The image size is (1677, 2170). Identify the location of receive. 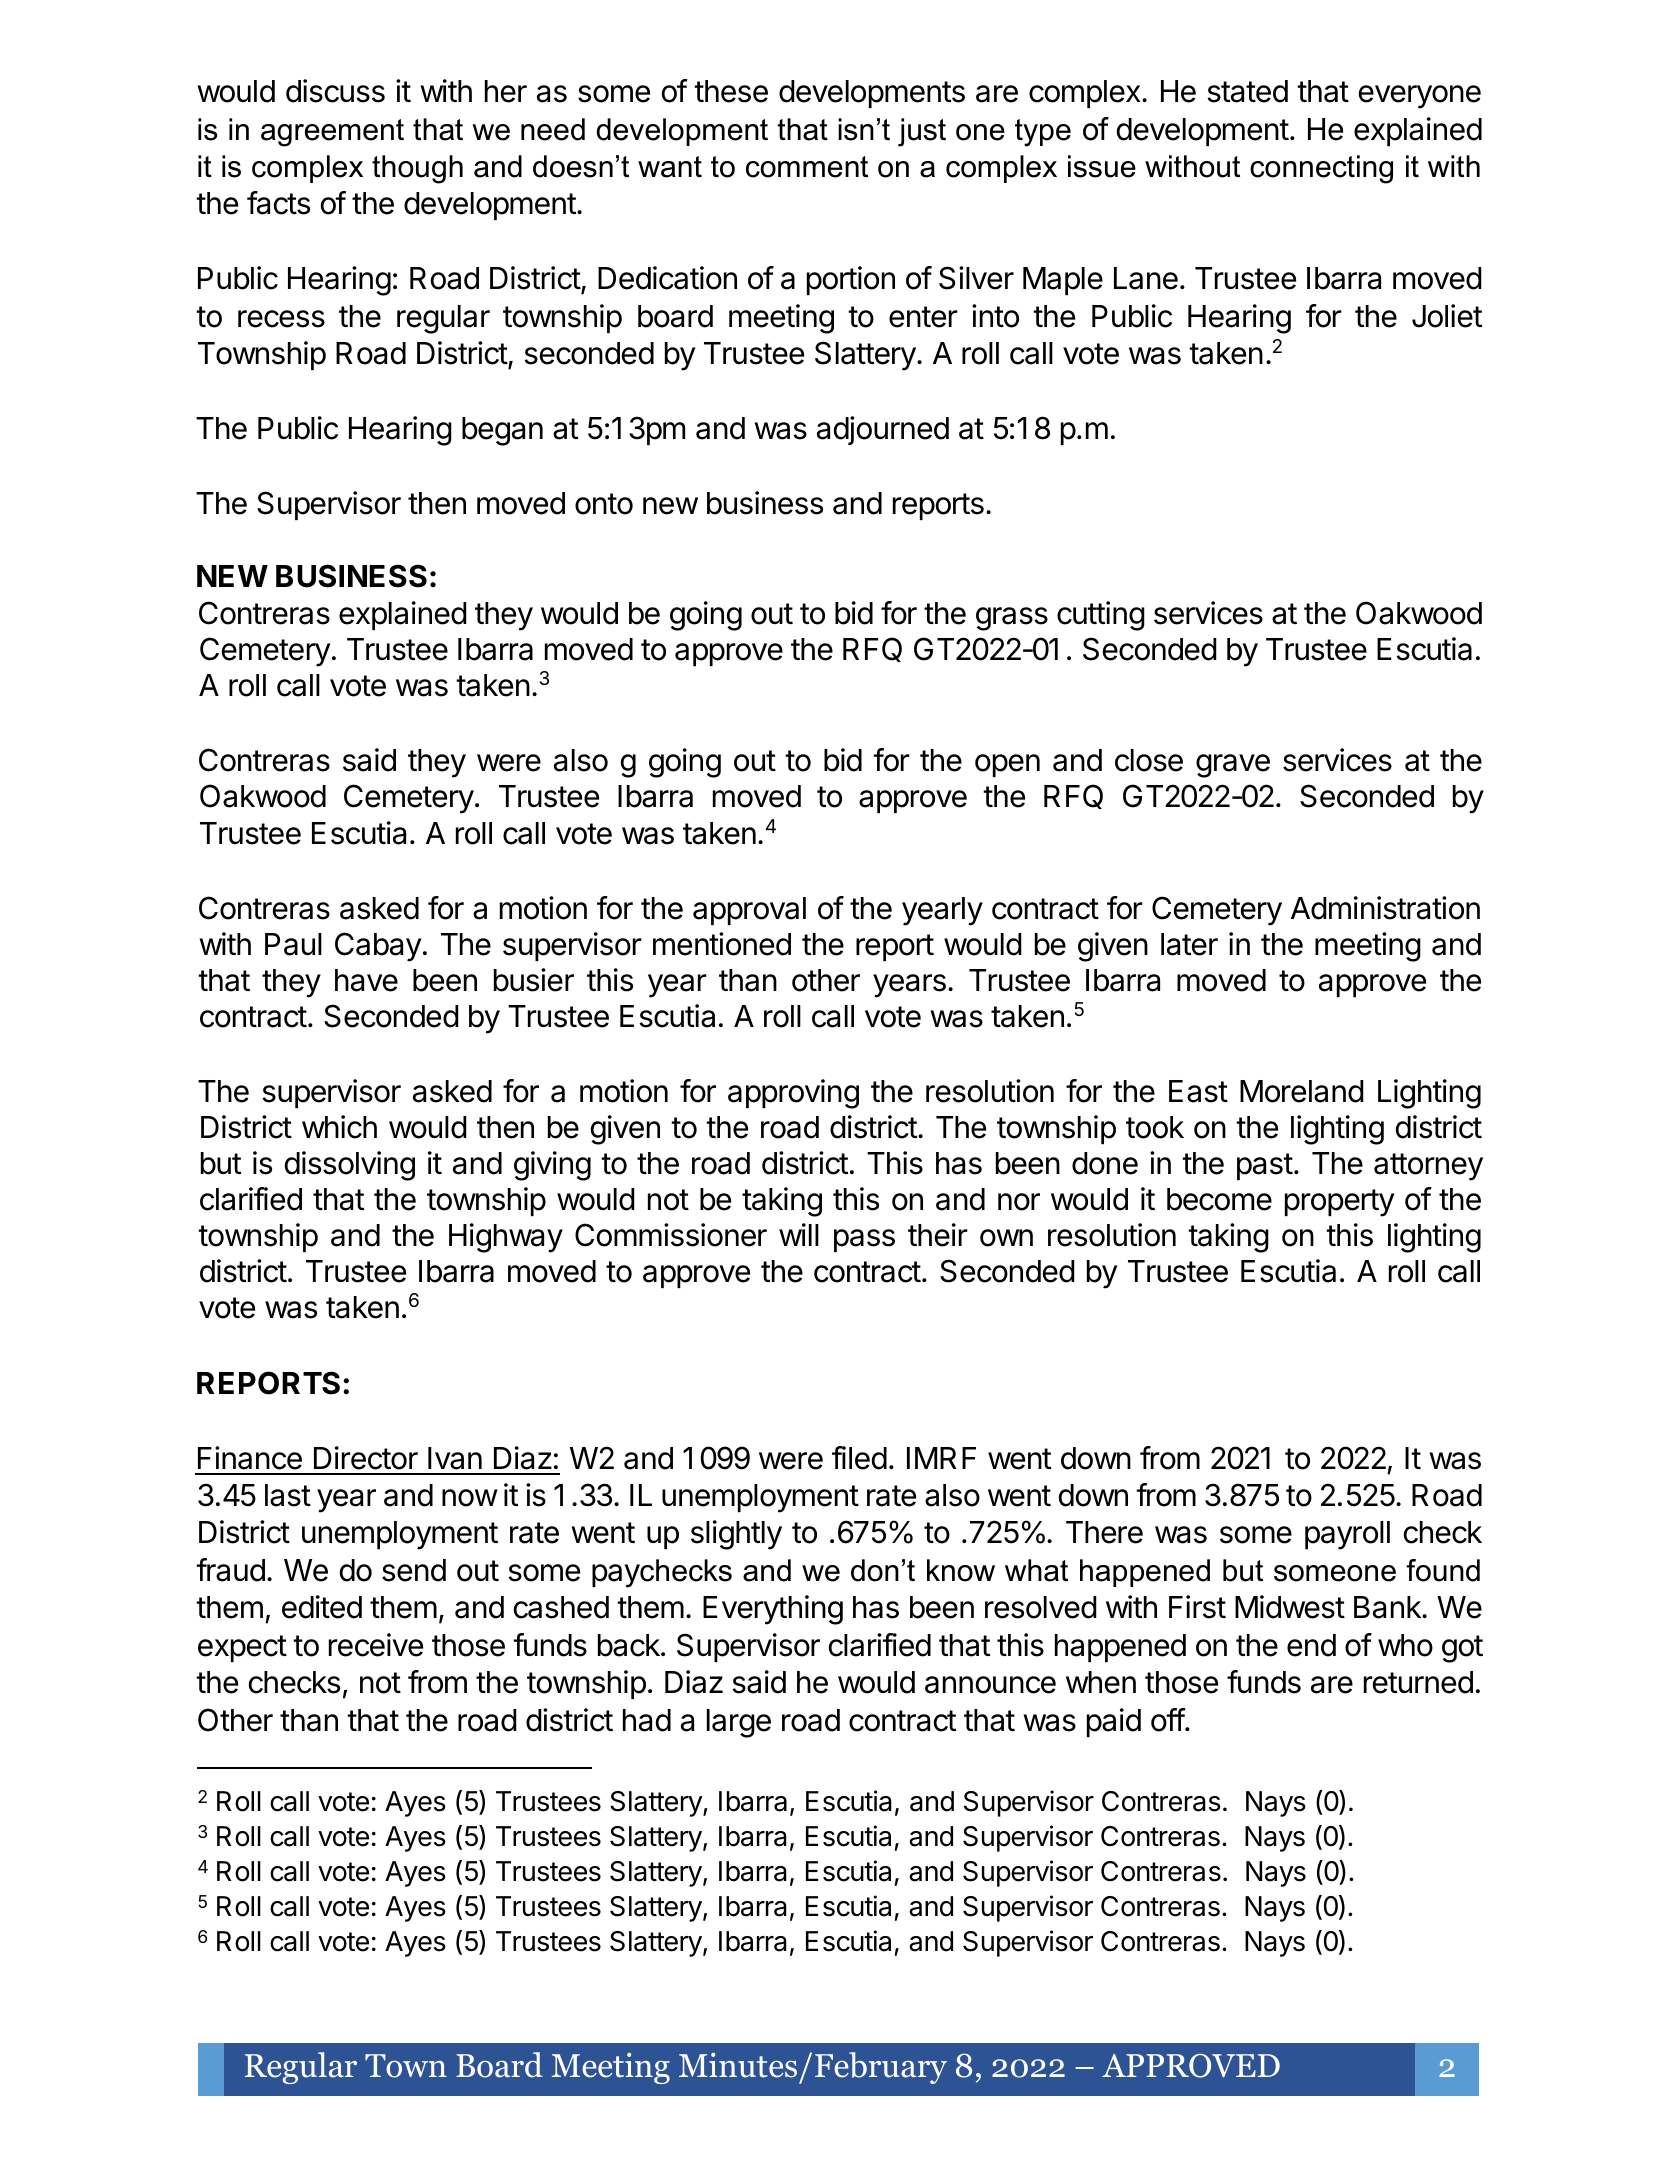
(376, 1645).
